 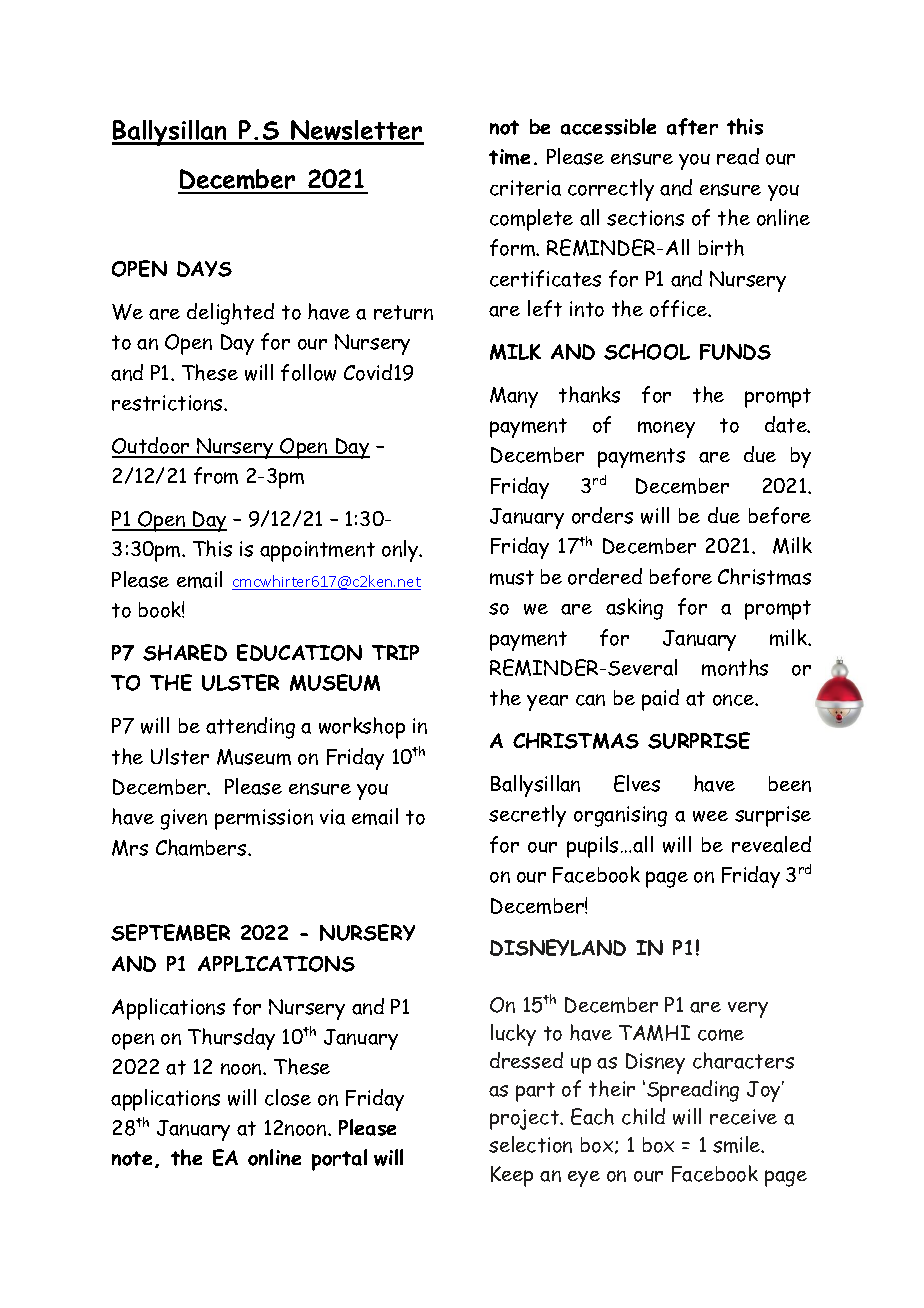 I want to click on DAYS, so click(x=204, y=269).
